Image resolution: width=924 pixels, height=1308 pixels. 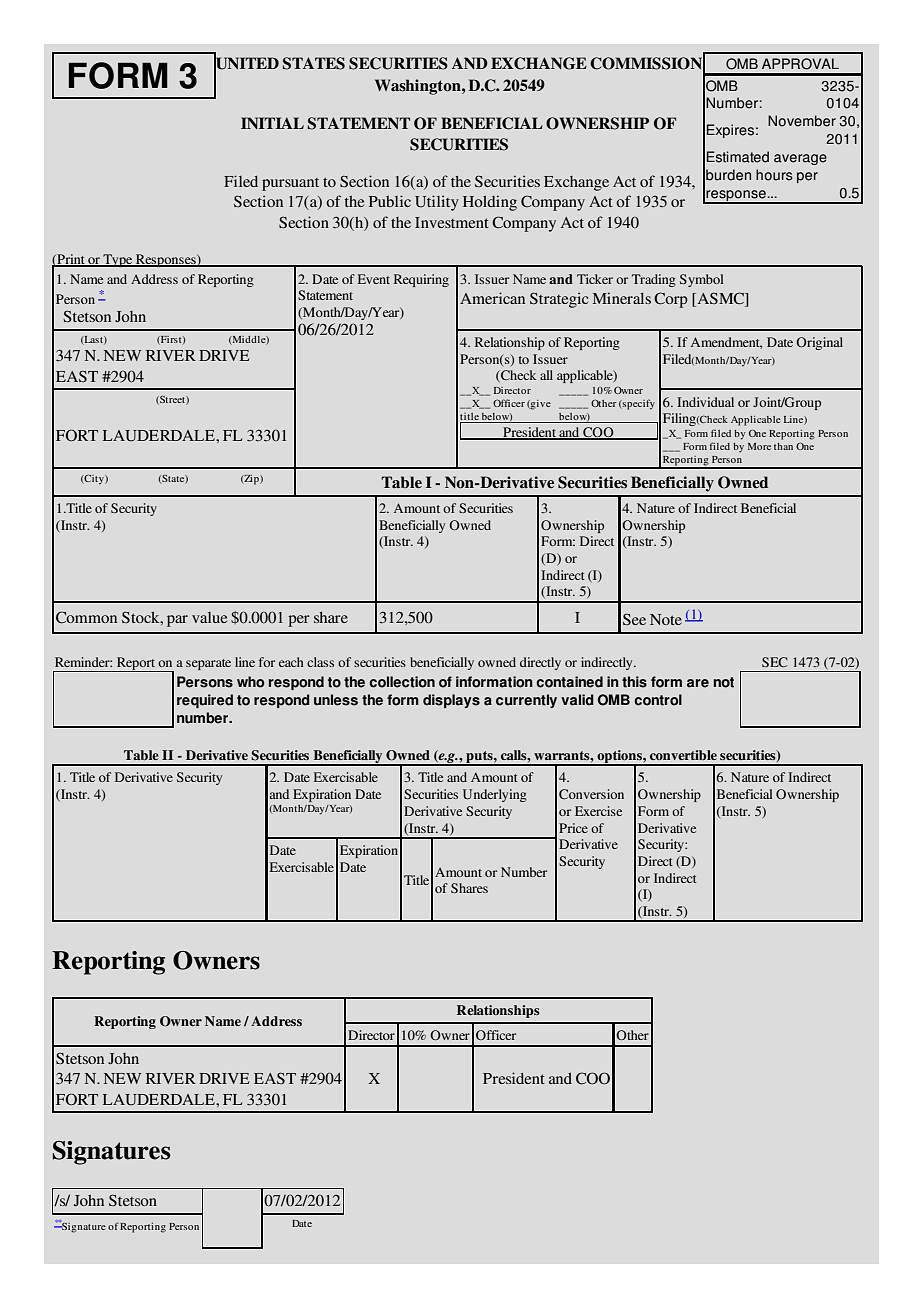 What do you see at coordinates (209, 617) in the screenshot?
I see `value` at bounding box center [209, 617].
